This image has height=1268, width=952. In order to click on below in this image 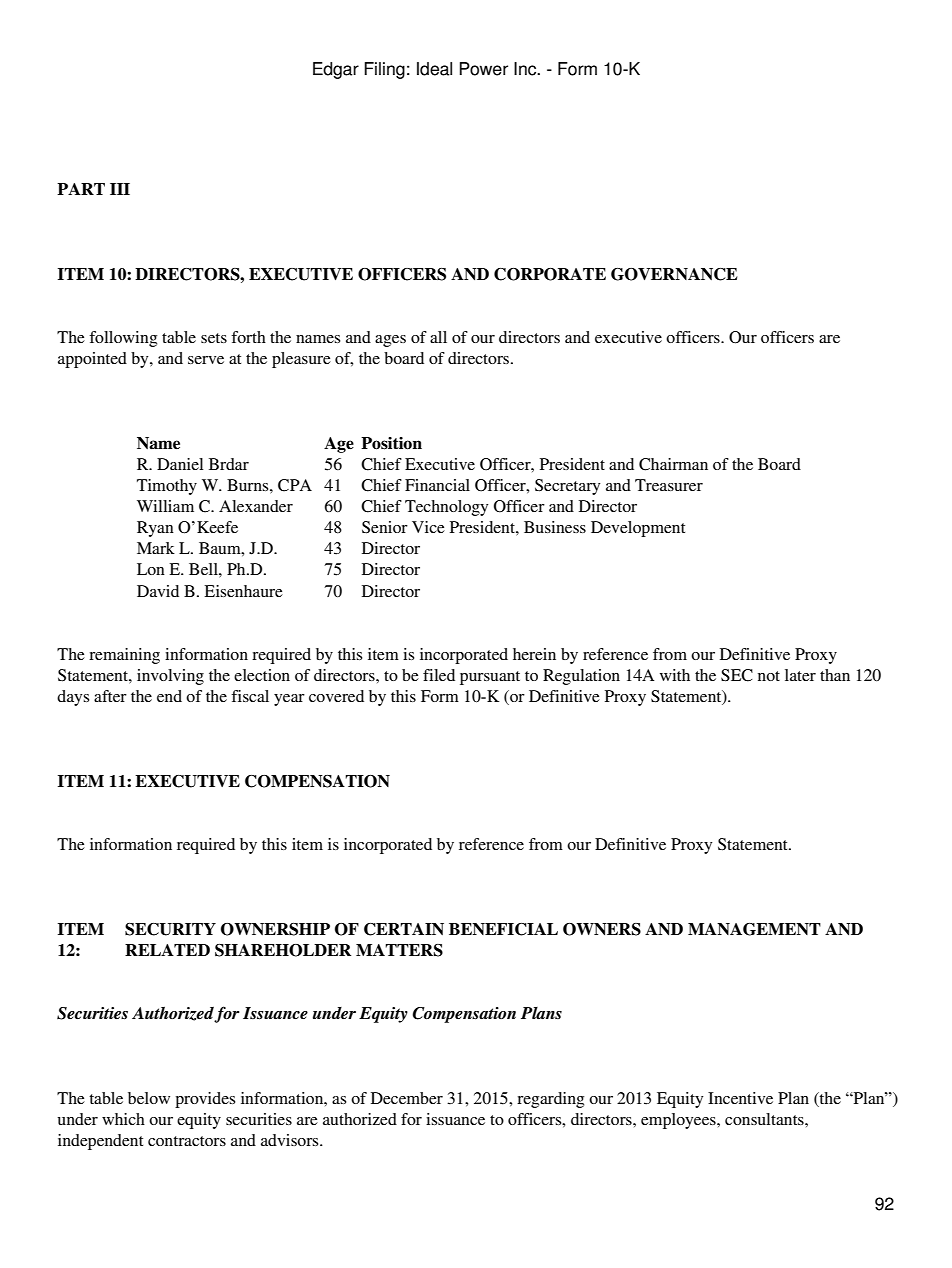, I will do `click(149, 1098)`.
